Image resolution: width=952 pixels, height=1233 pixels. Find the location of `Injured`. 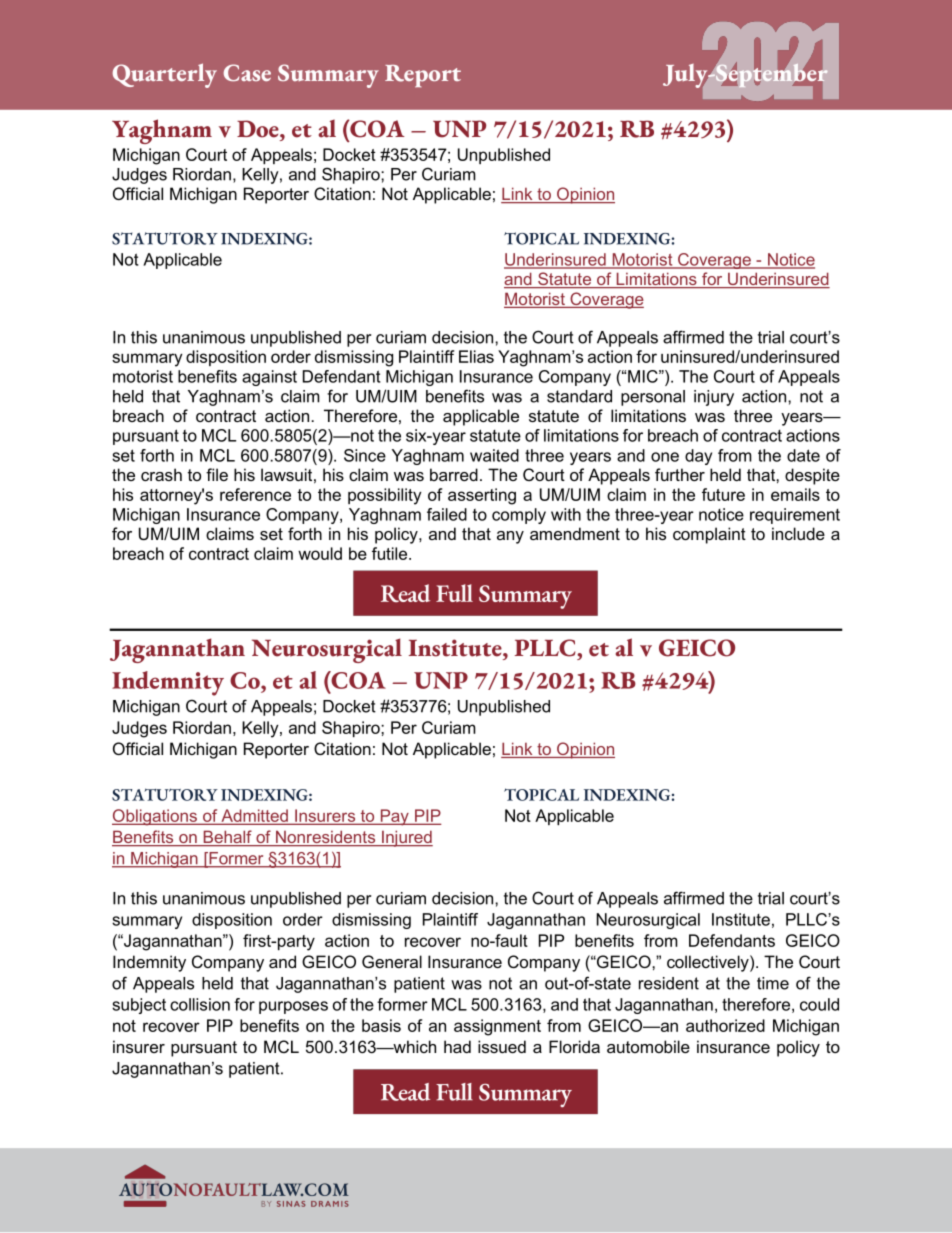

Injured is located at coordinates (406, 838).
